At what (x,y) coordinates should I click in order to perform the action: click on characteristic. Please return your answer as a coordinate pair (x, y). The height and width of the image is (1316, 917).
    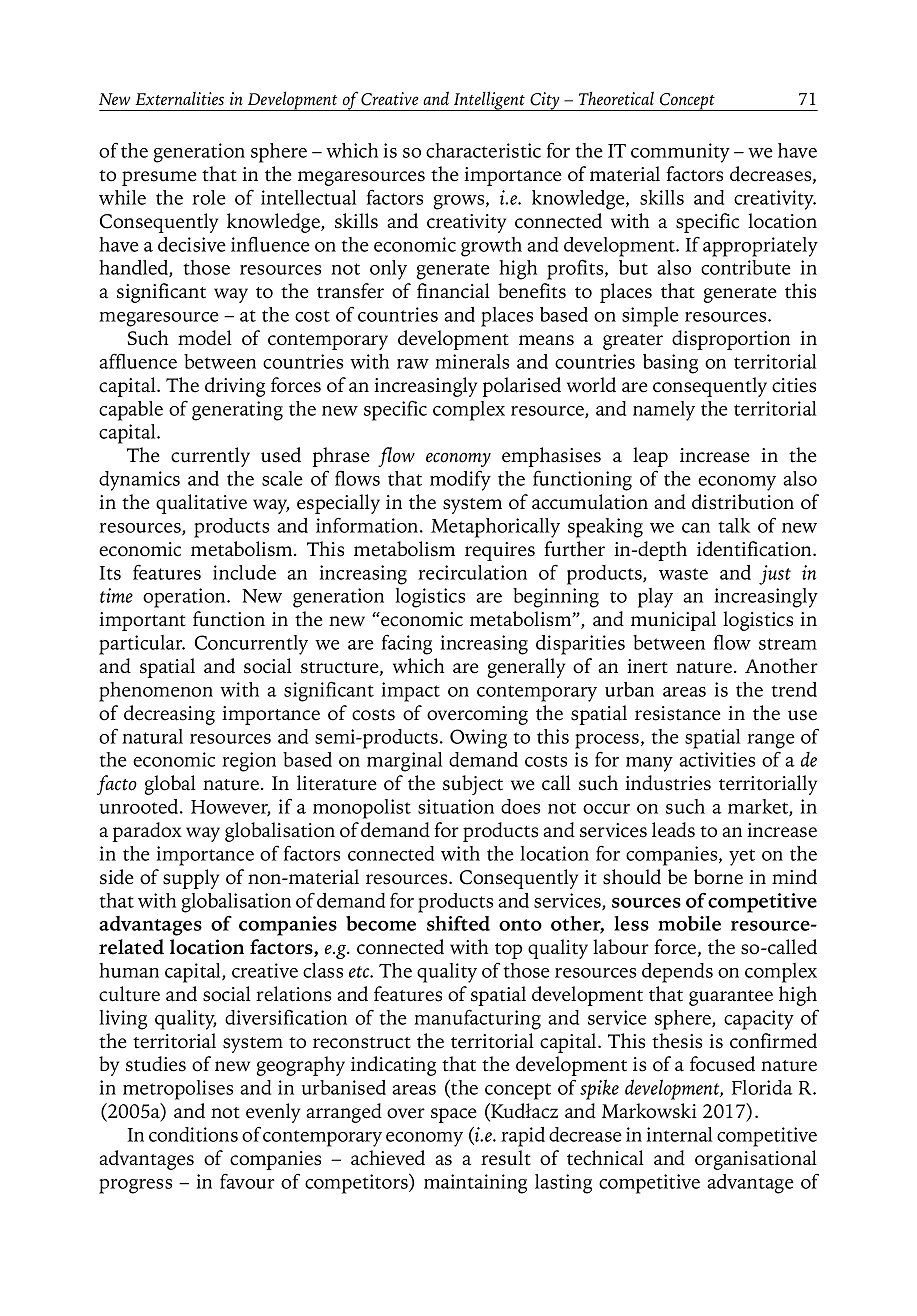
    Looking at the image, I should click on (483, 150).
